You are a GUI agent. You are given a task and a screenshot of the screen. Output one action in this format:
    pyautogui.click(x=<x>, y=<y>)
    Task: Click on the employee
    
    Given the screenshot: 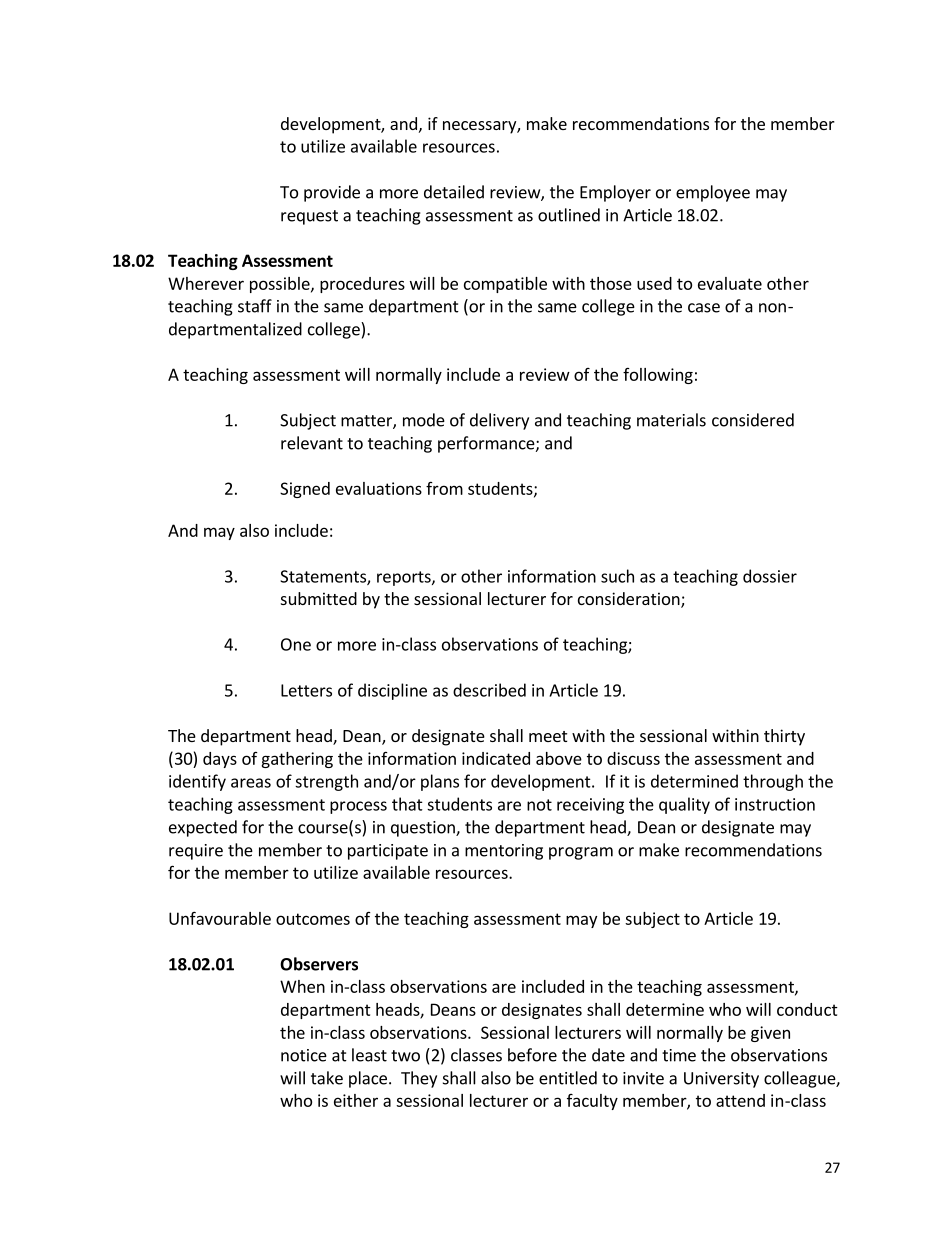 What is the action you would take?
    pyautogui.click(x=713, y=193)
